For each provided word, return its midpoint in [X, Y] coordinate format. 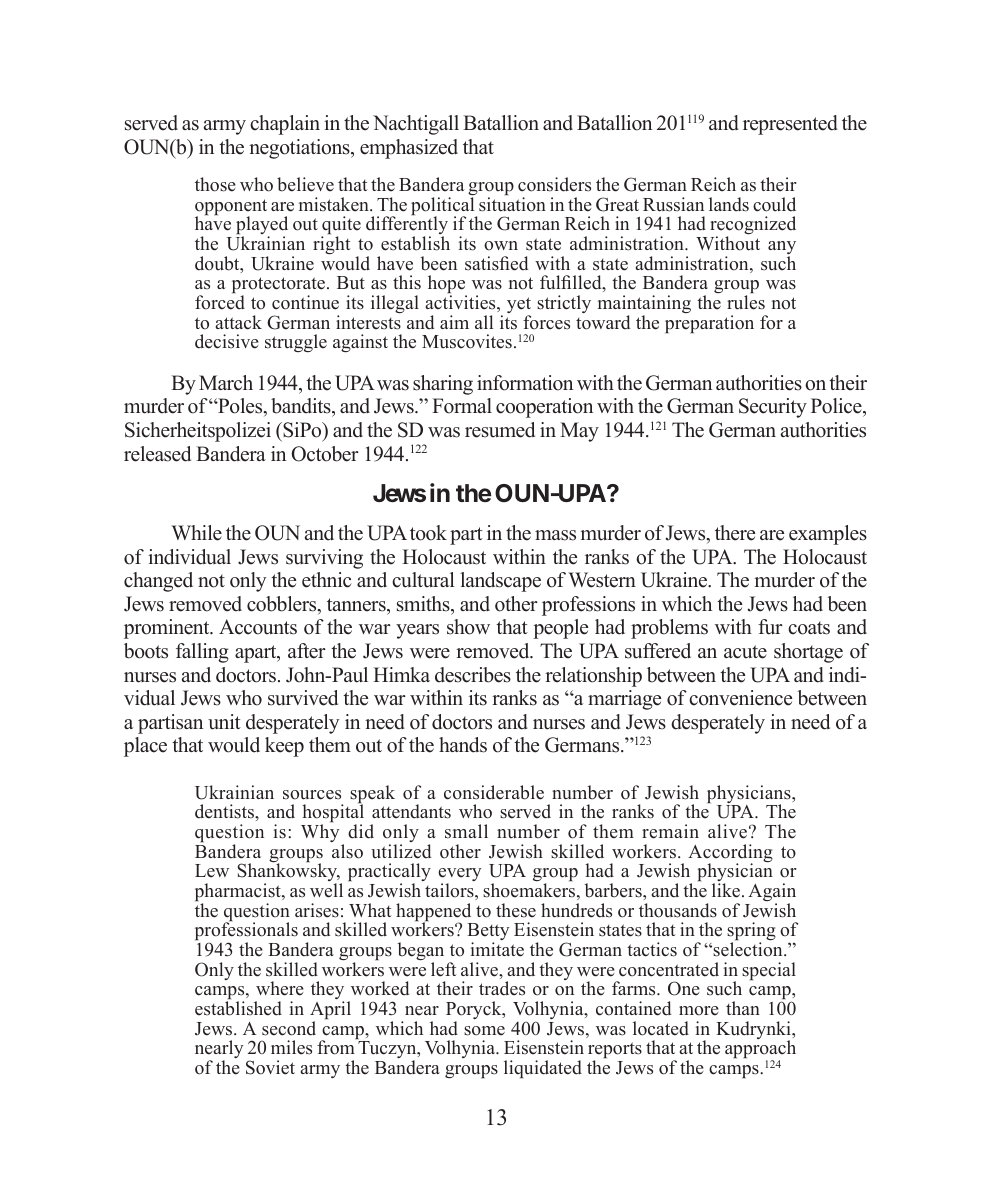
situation [512, 203]
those [215, 184]
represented [790, 125]
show [468, 627]
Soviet [270, 1067]
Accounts [258, 627]
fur [770, 627]
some [484, 1031]
